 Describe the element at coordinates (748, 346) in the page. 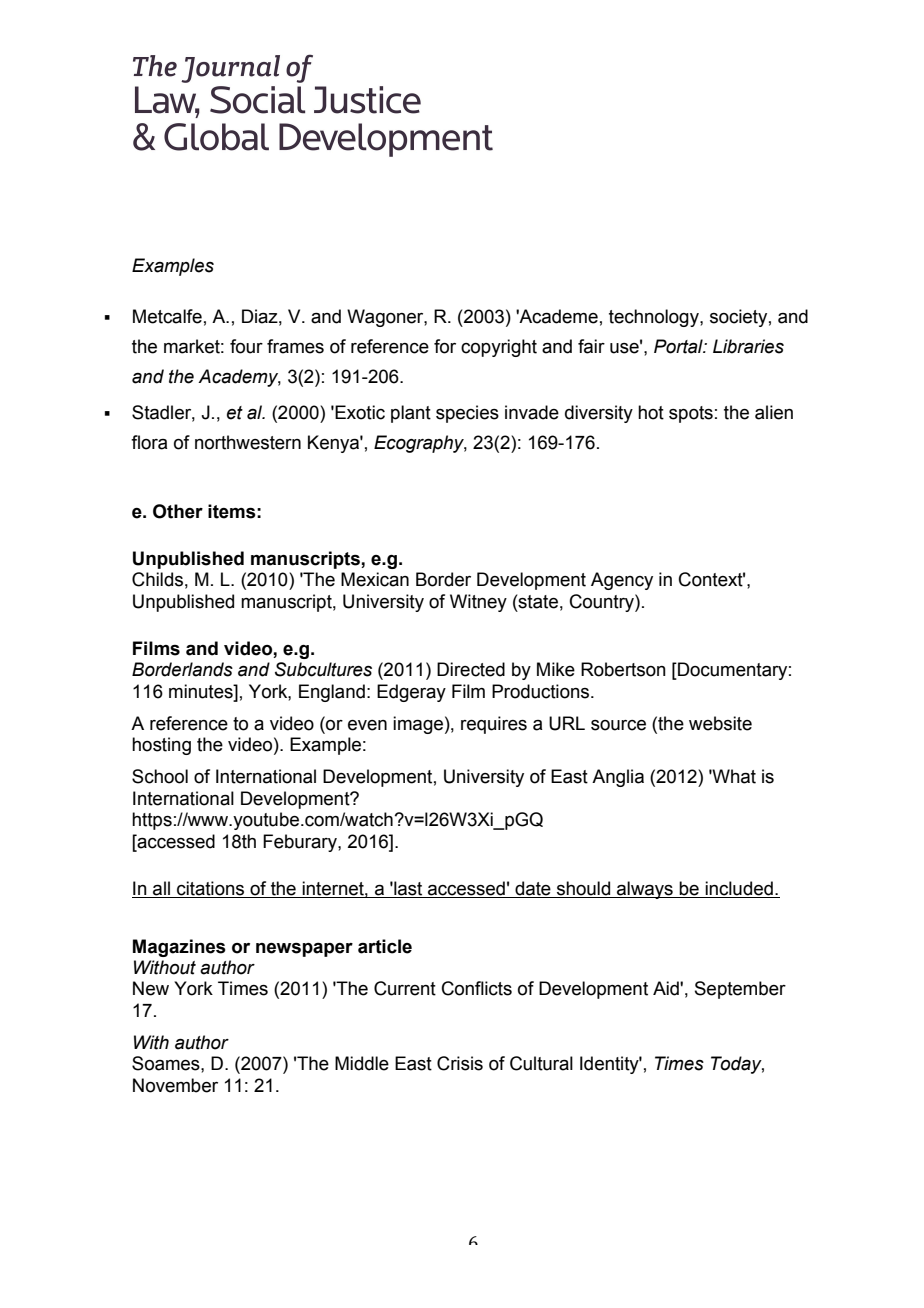

I see `Libraries` at that location.
